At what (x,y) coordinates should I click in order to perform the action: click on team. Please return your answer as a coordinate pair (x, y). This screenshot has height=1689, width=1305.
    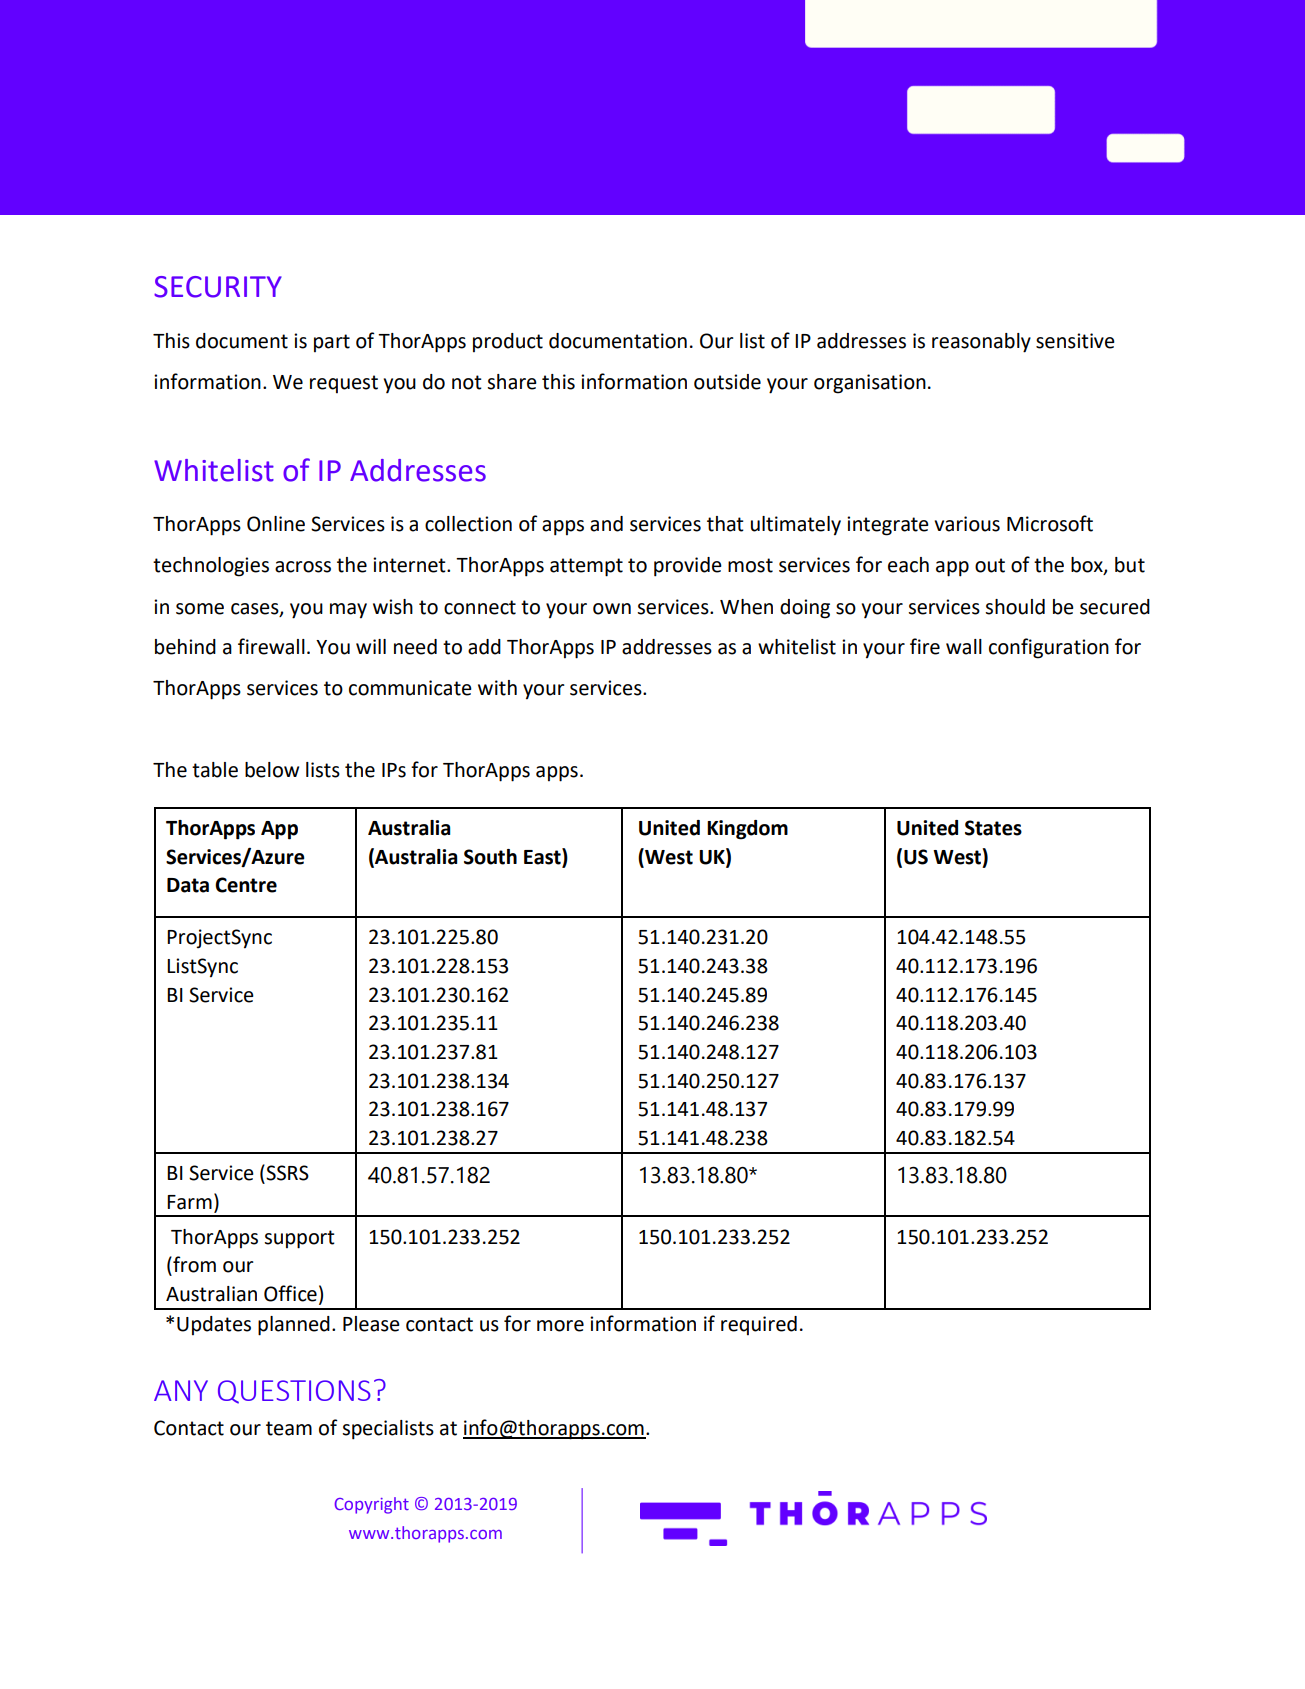
    Looking at the image, I should click on (289, 1428).
